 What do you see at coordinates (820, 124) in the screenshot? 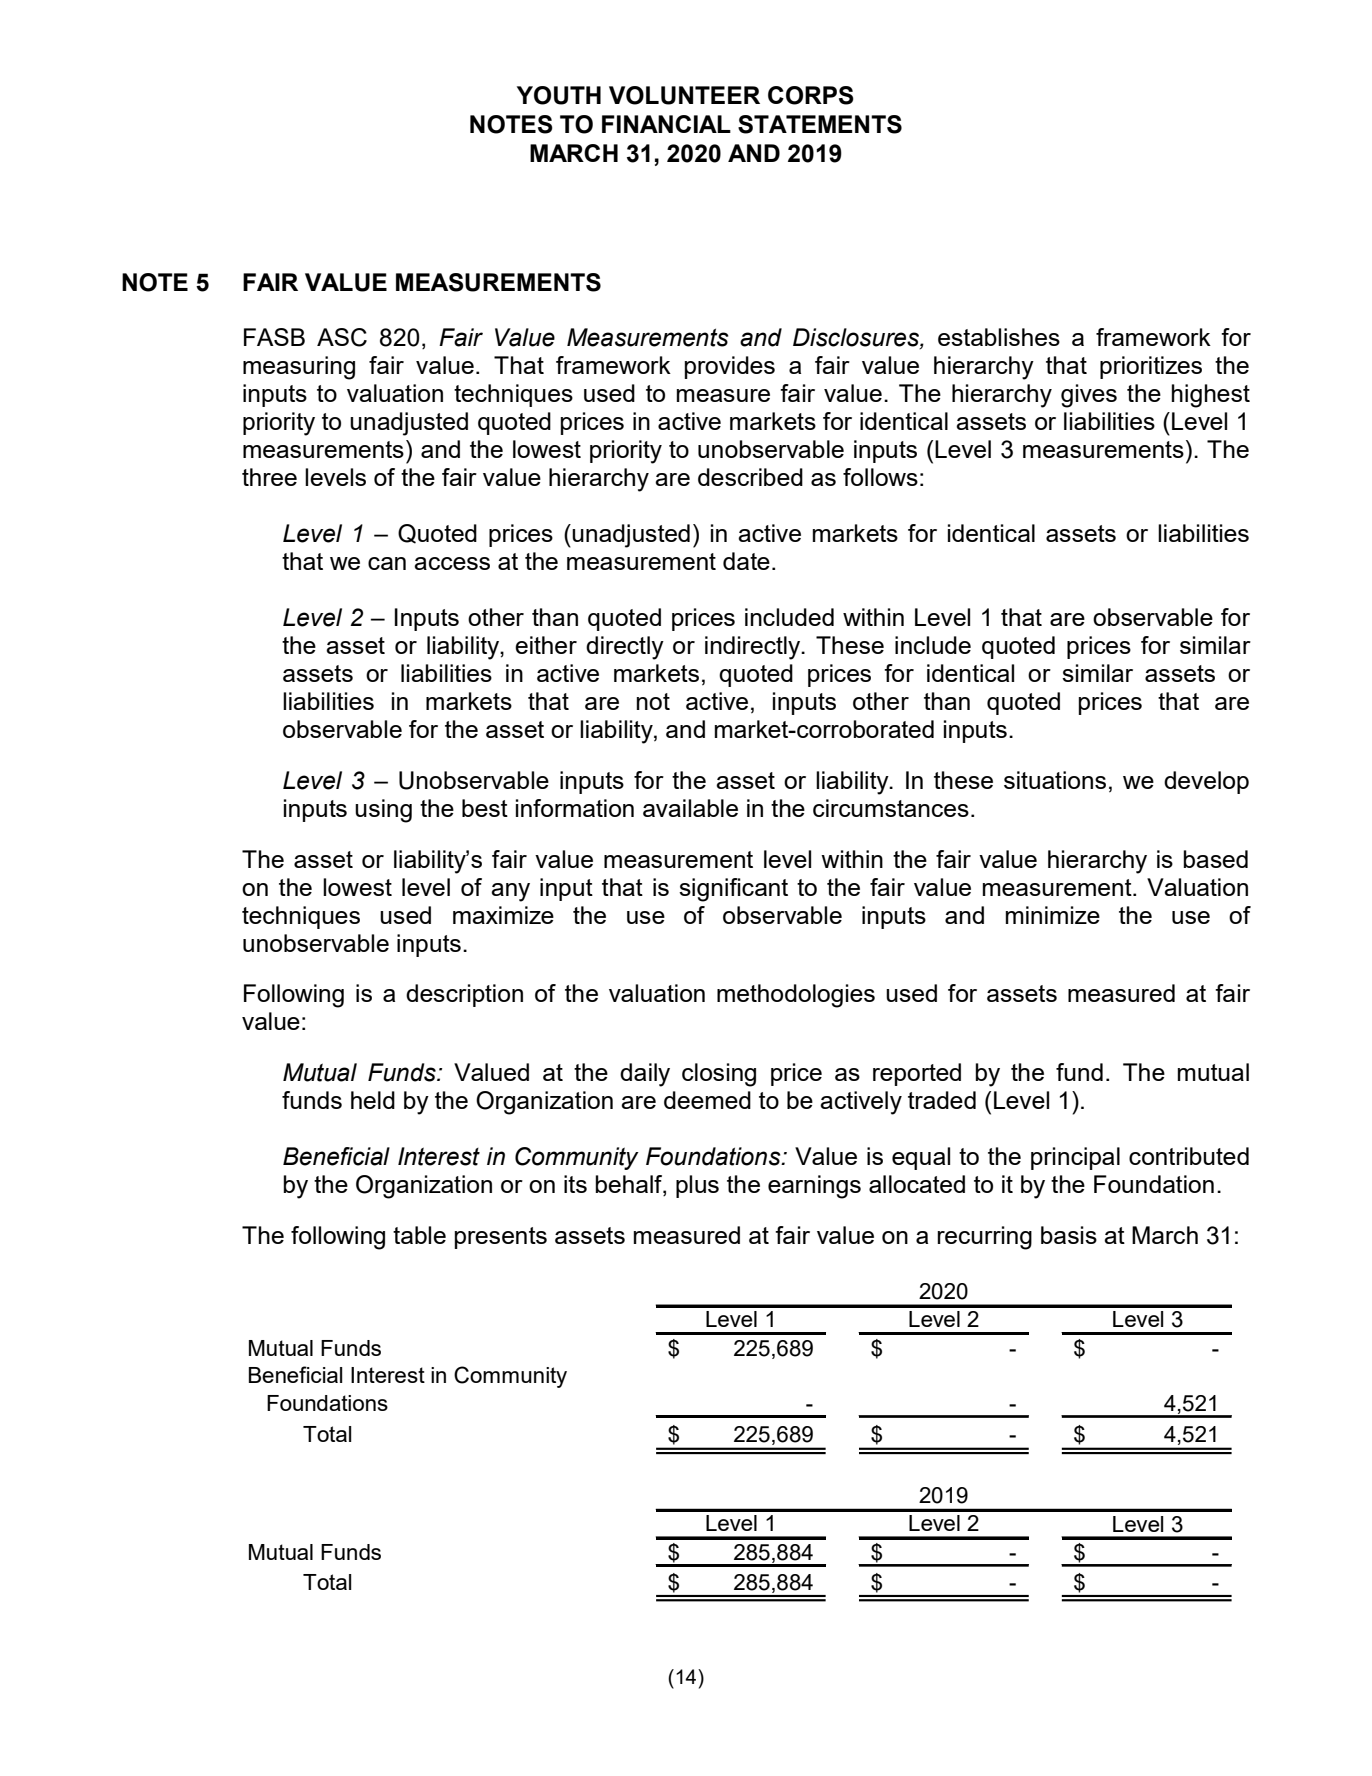
I see `STATEMENTS` at bounding box center [820, 124].
